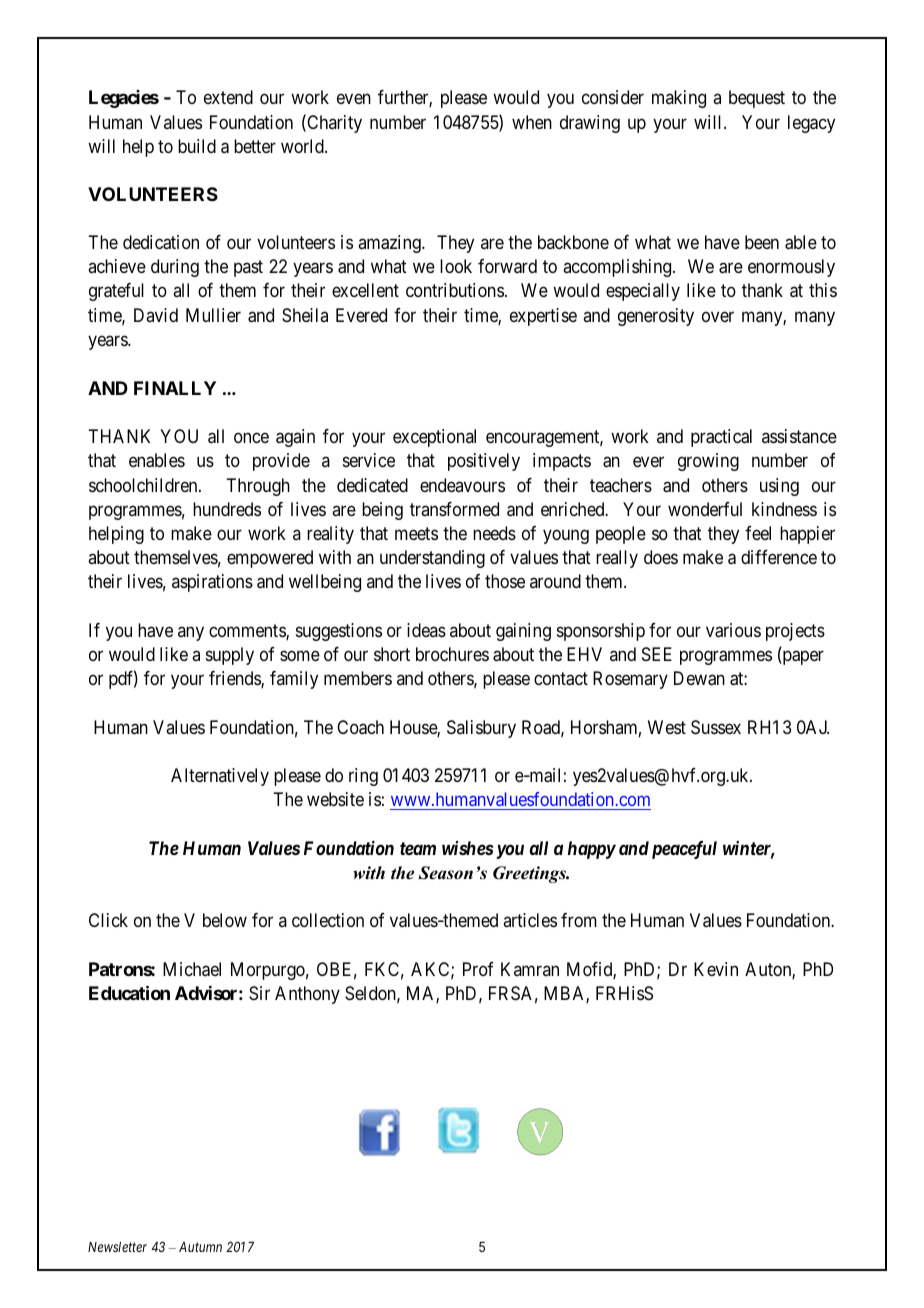 The height and width of the page is (1308, 924). Describe the element at coordinates (230, 656) in the page. I see `supply` at that location.
